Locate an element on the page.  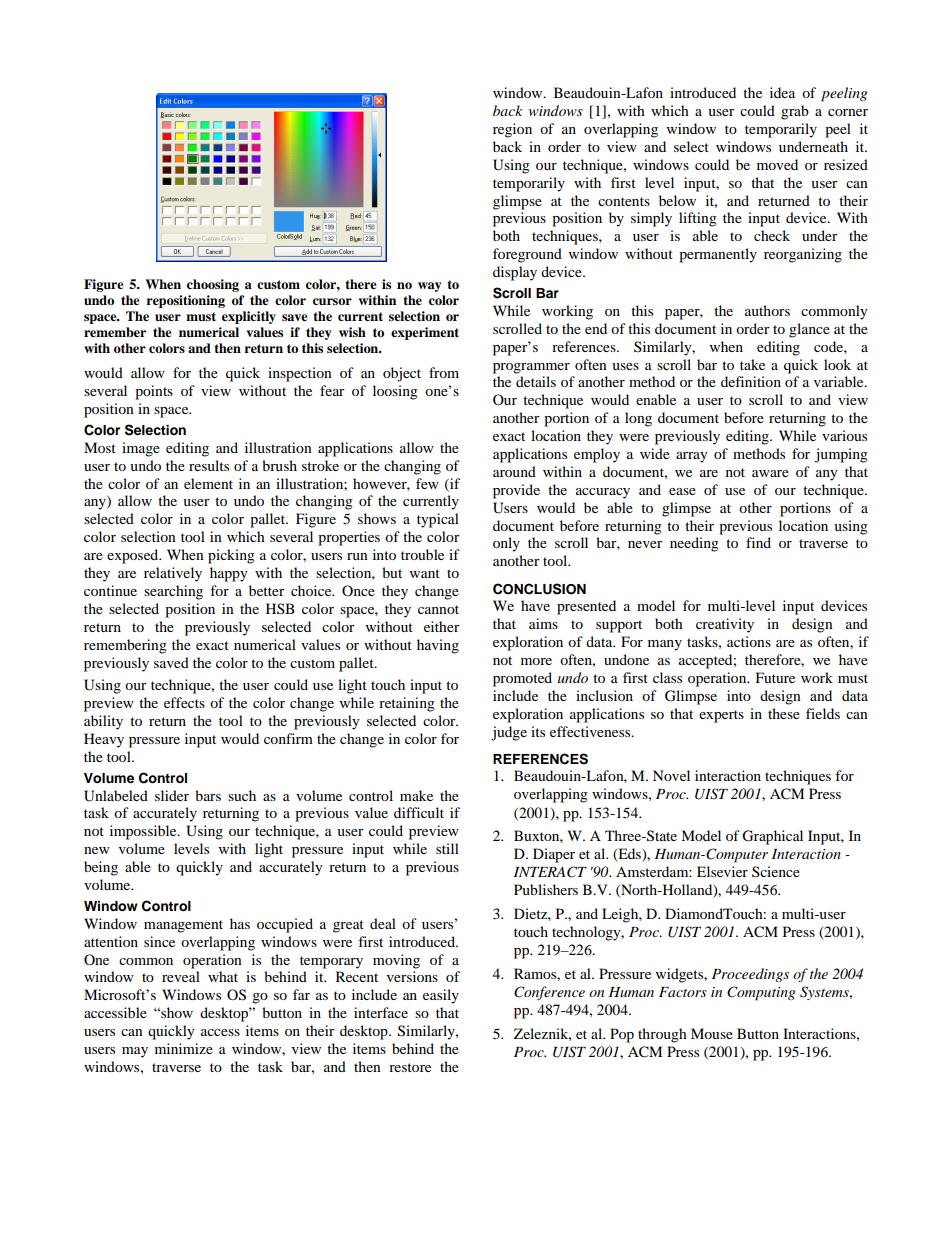
region is located at coordinates (512, 130).
